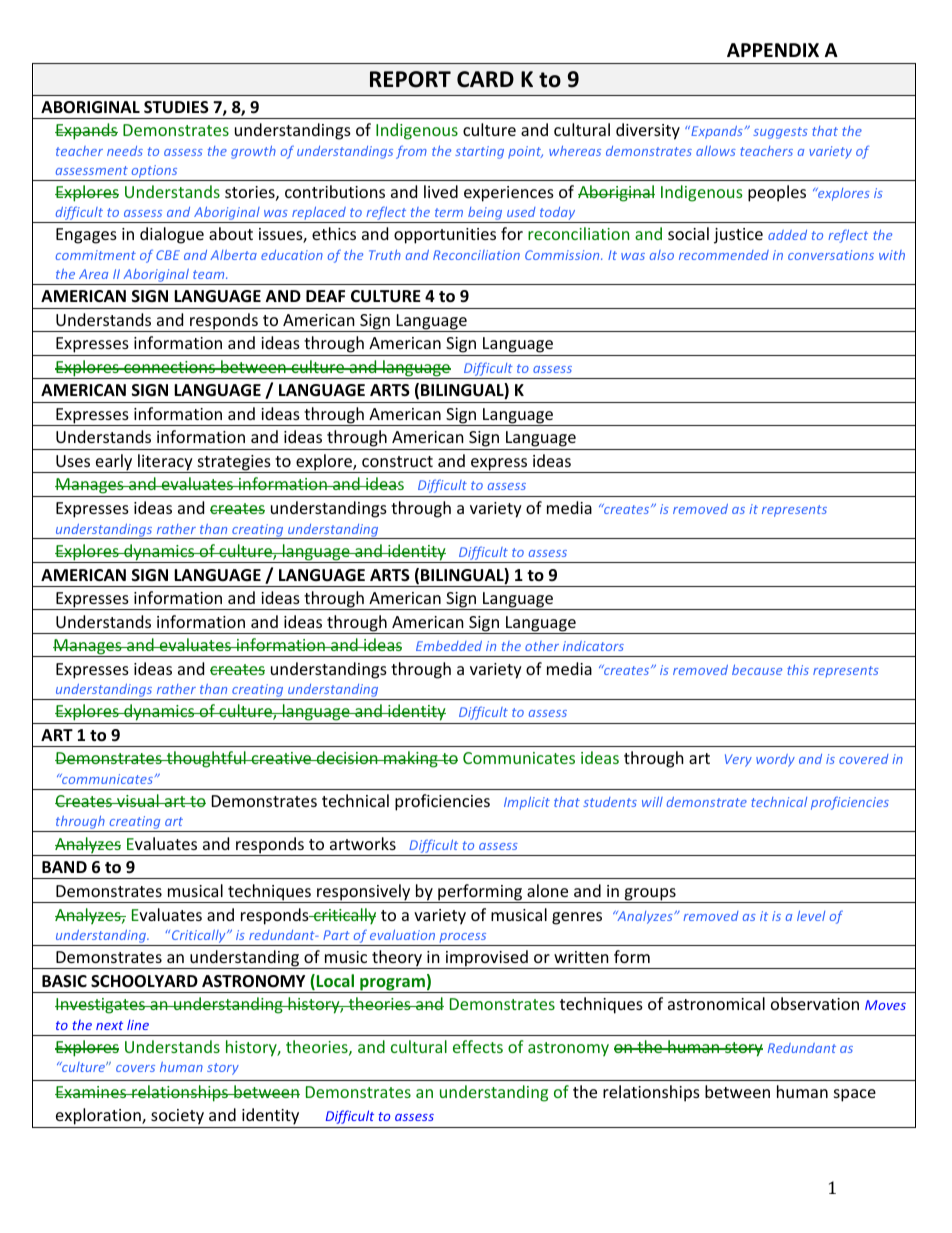  I want to click on construct, so click(397, 461).
